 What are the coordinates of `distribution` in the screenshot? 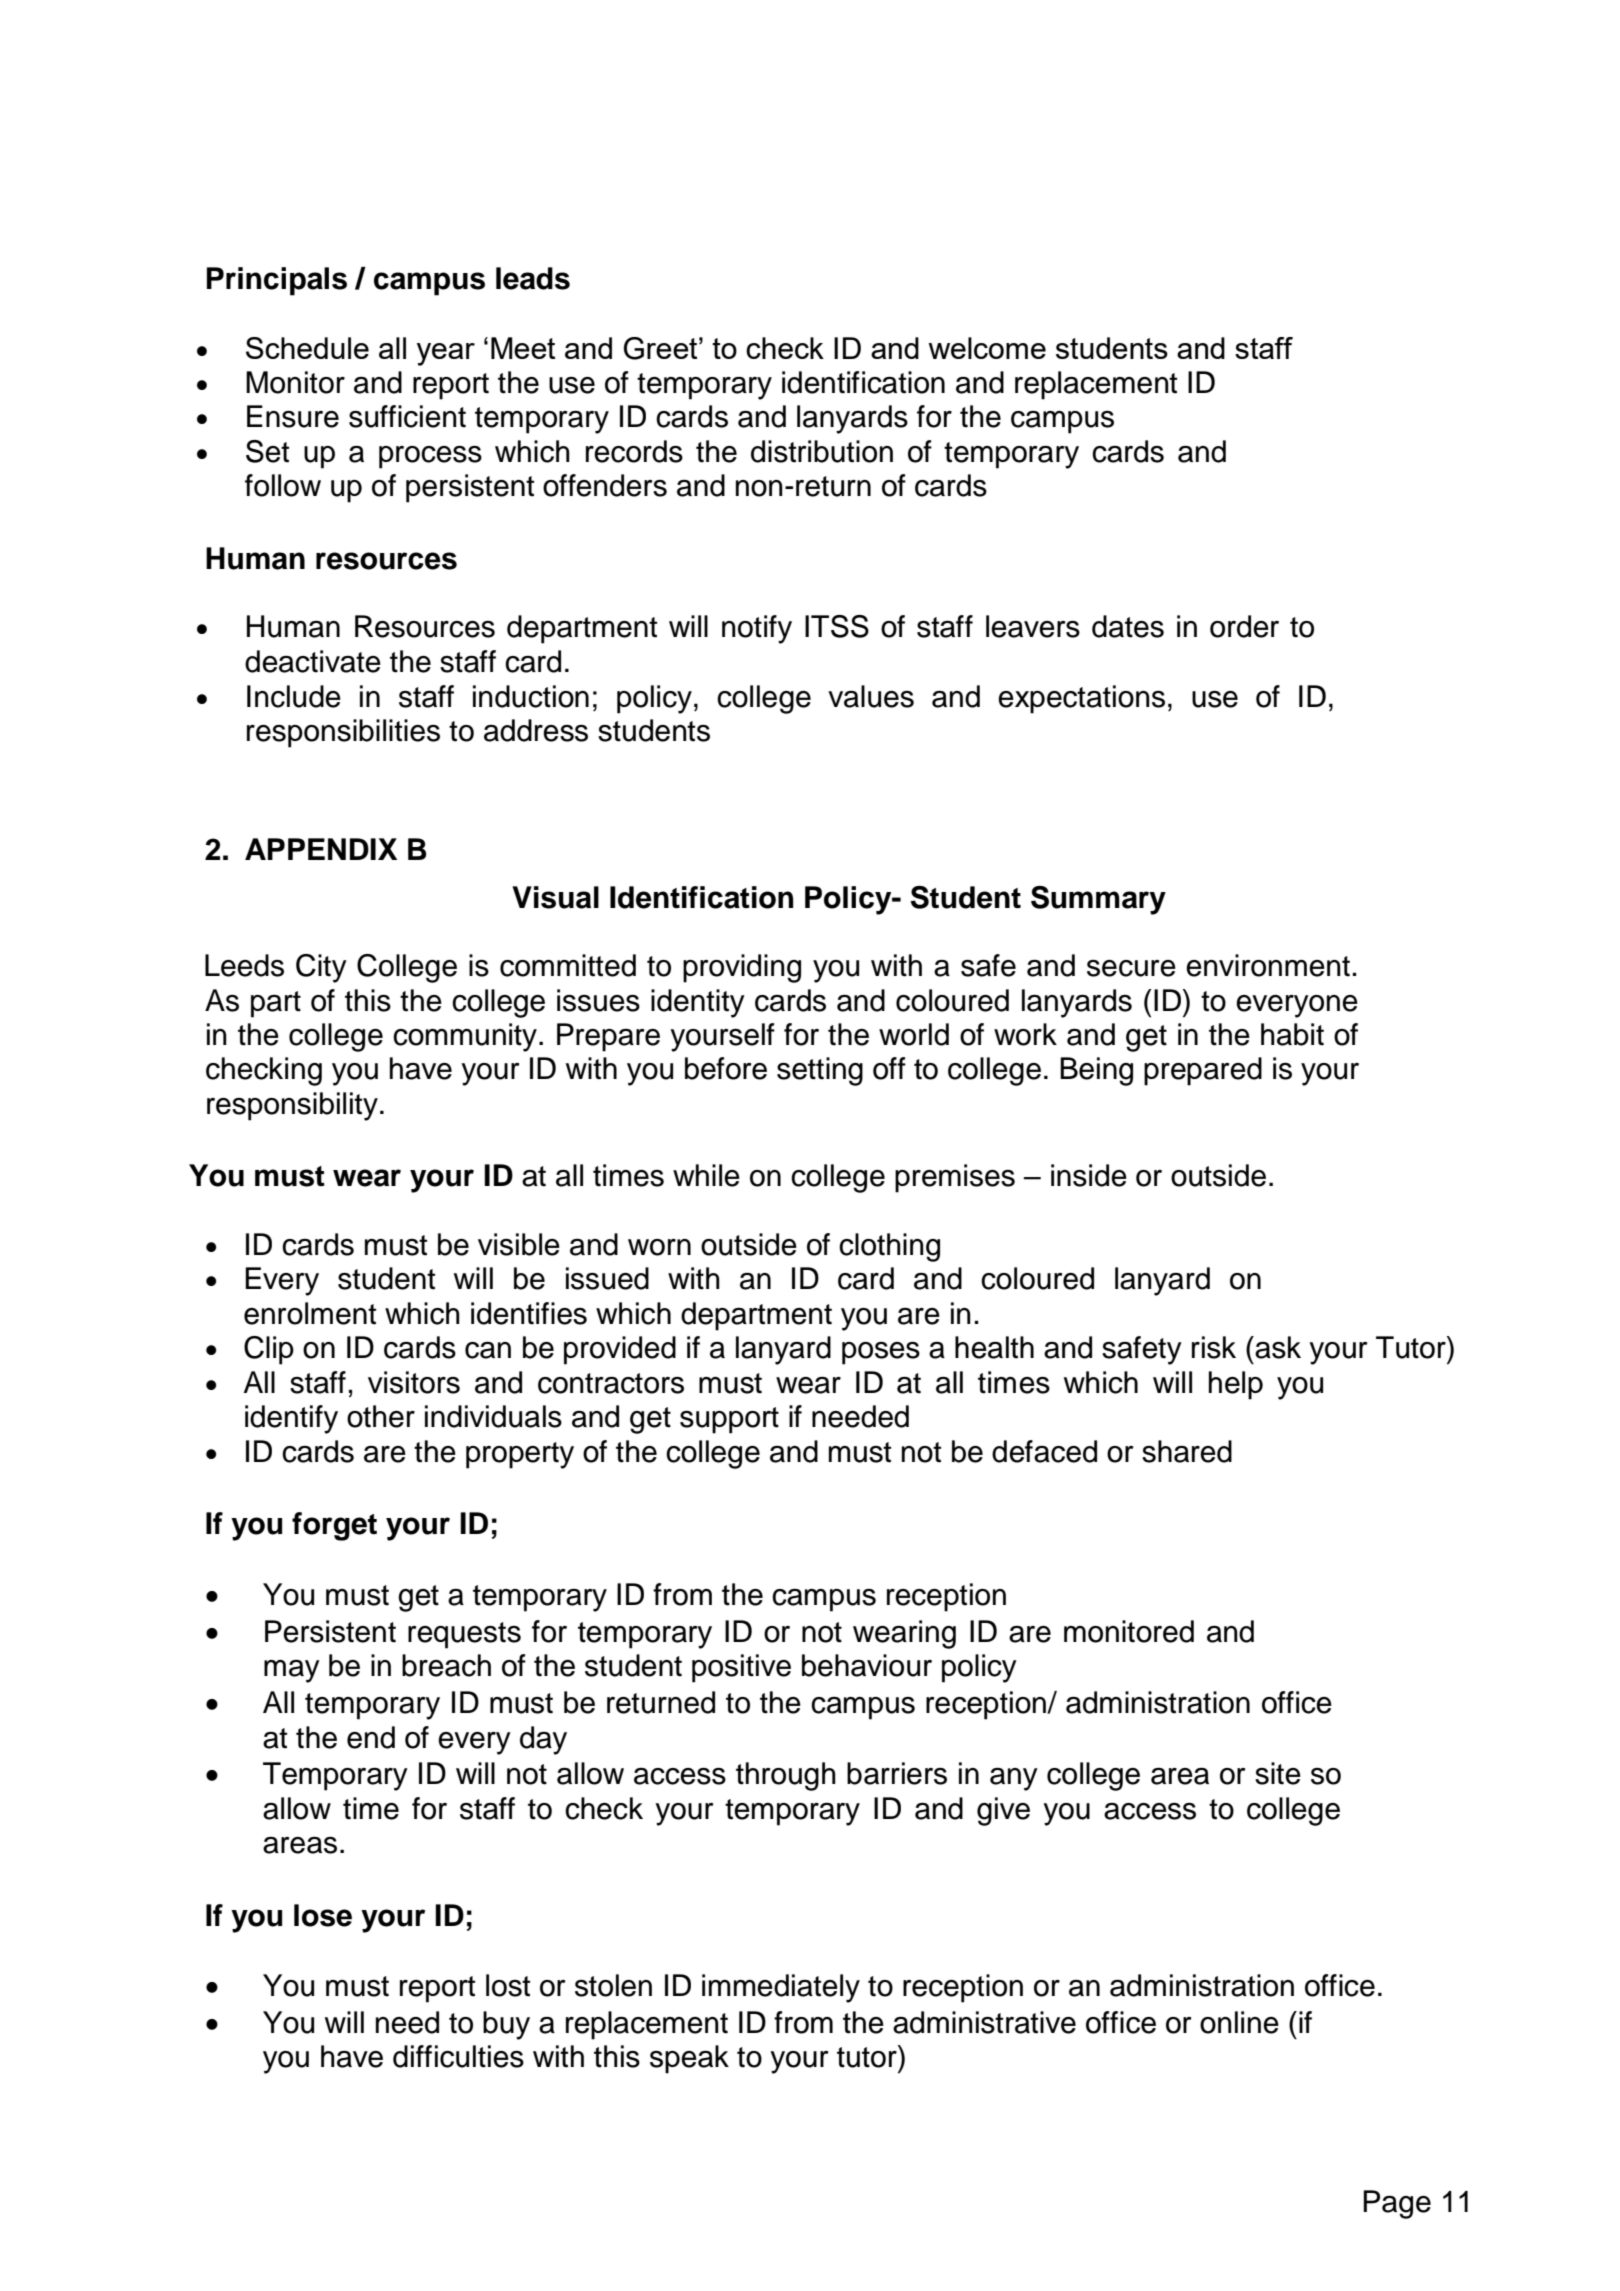 It's located at (822, 451).
